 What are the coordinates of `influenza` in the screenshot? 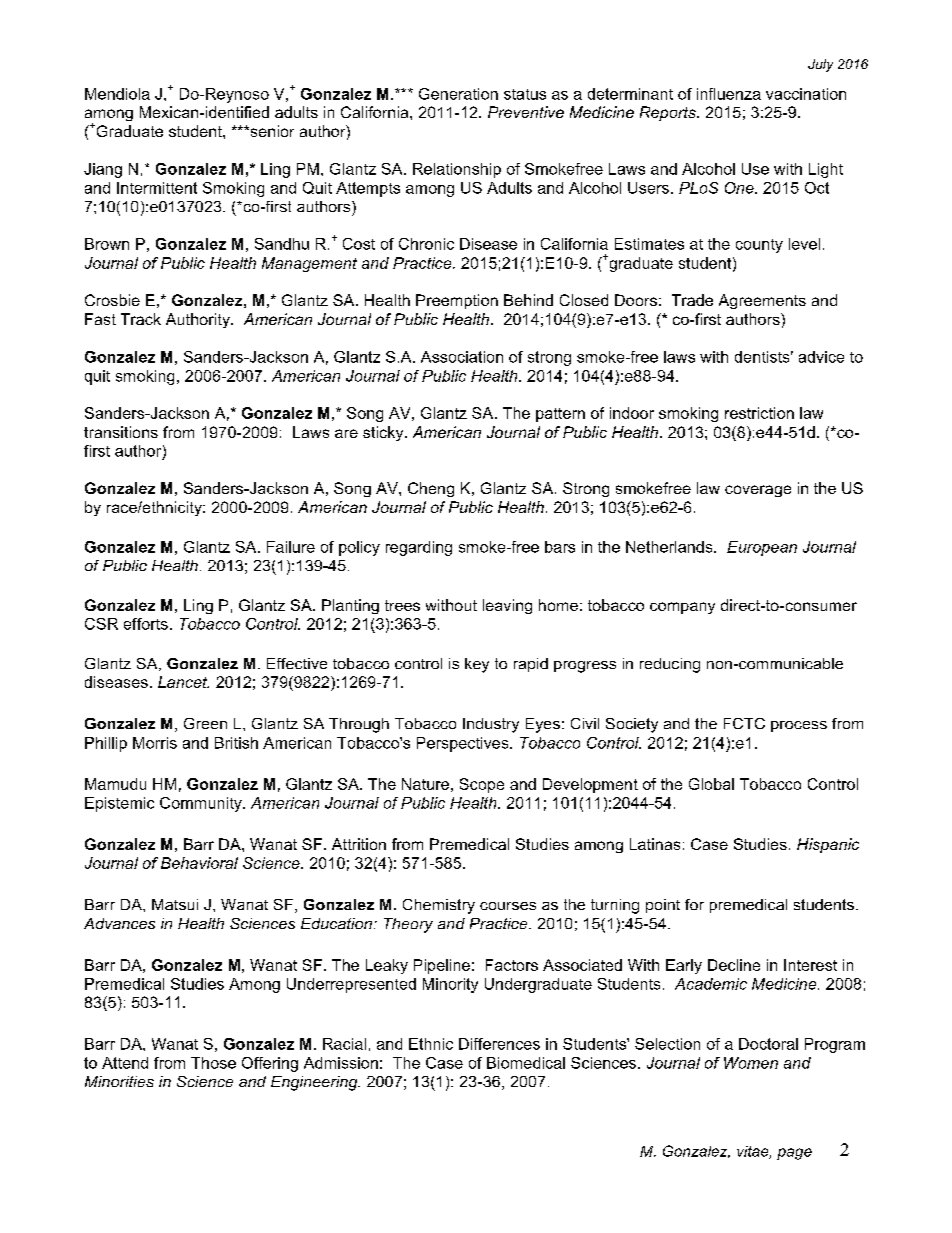 It's located at (729, 94).
